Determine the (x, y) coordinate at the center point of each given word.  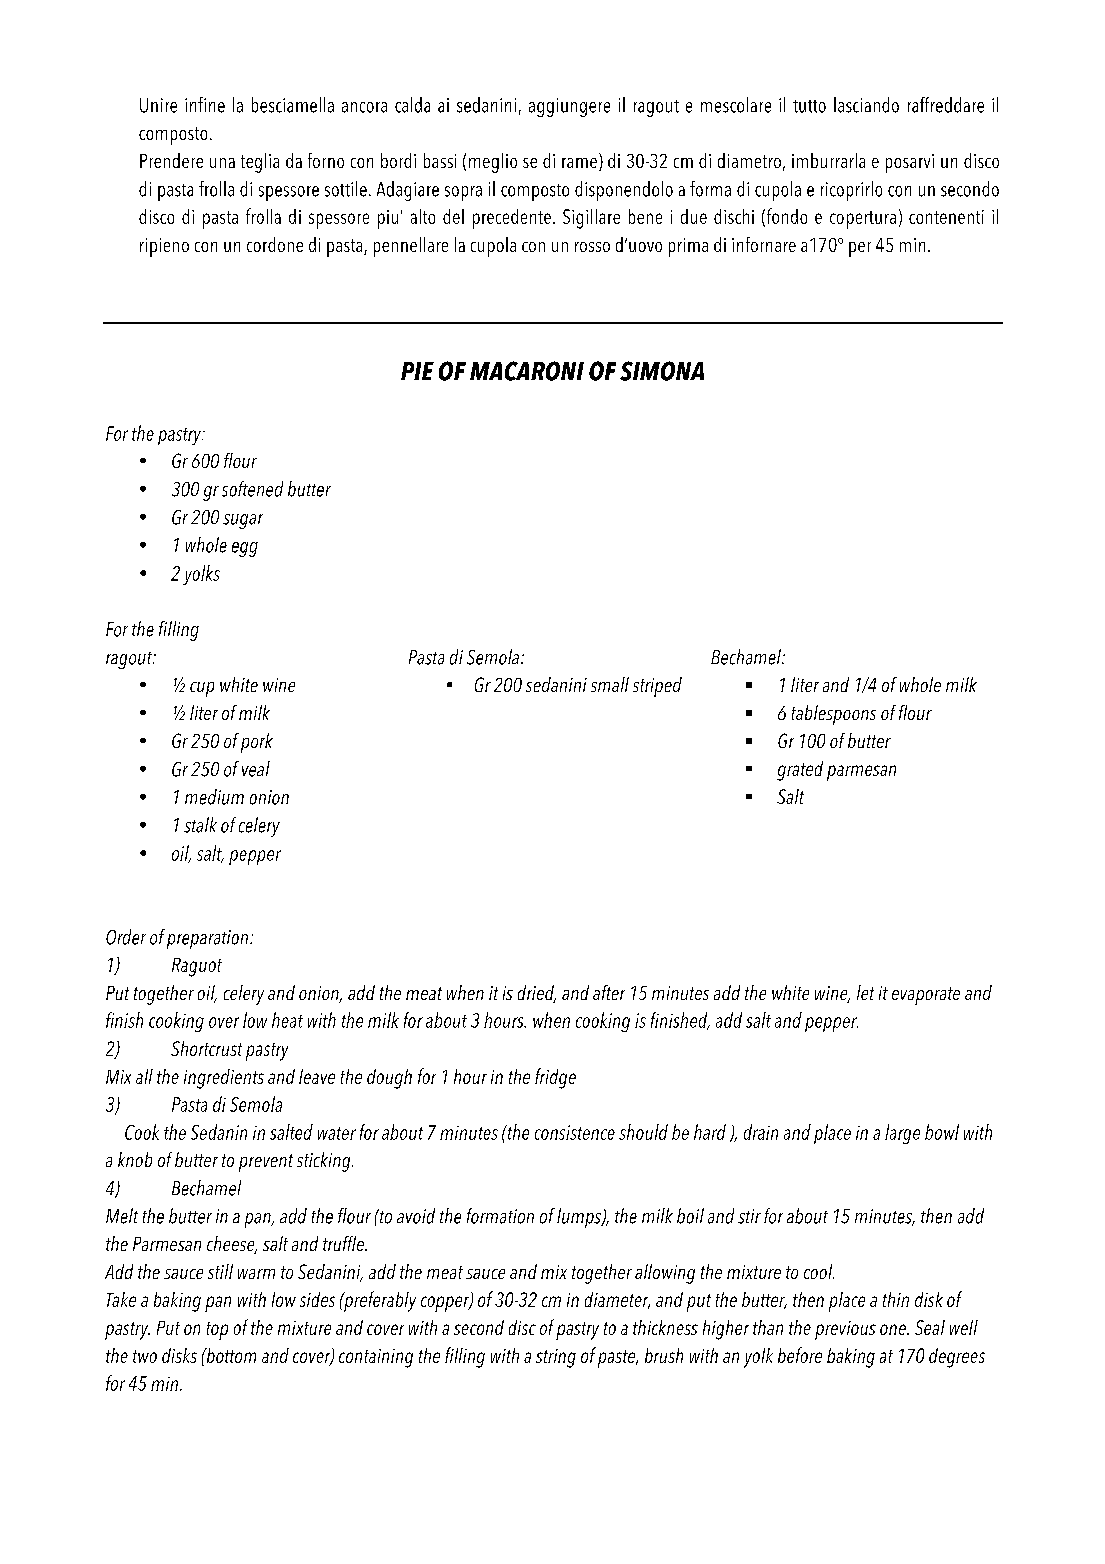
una (222, 163)
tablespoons (834, 715)
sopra (463, 193)
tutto (809, 106)
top (217, 1331)
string (556, 1358)
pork (257, 743)
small (610, 684)
